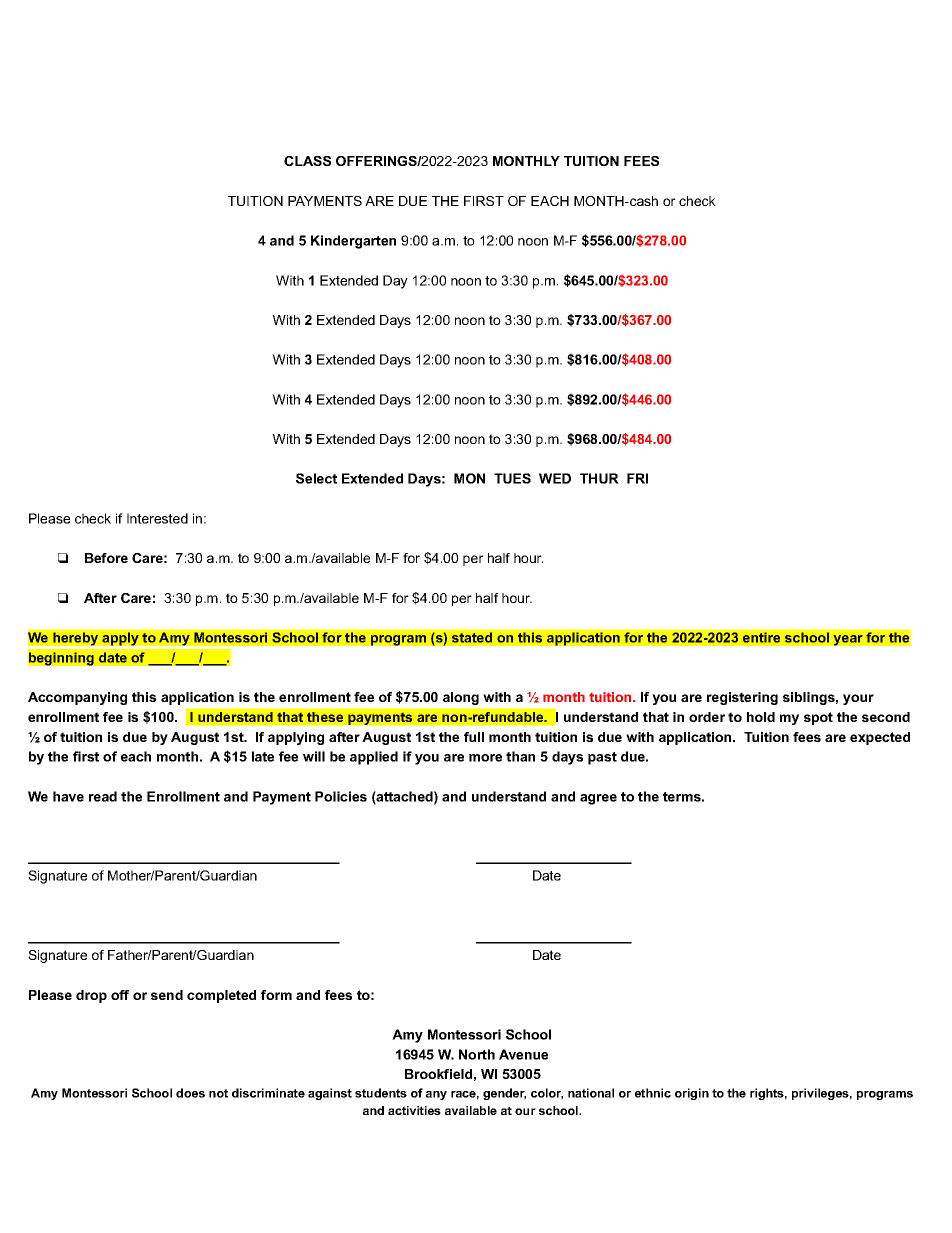 The height and width of the screenshot is (1233, 952). Describe the element at coordinates (504, 1094) in the screenshot. I see `gender` at that location.
